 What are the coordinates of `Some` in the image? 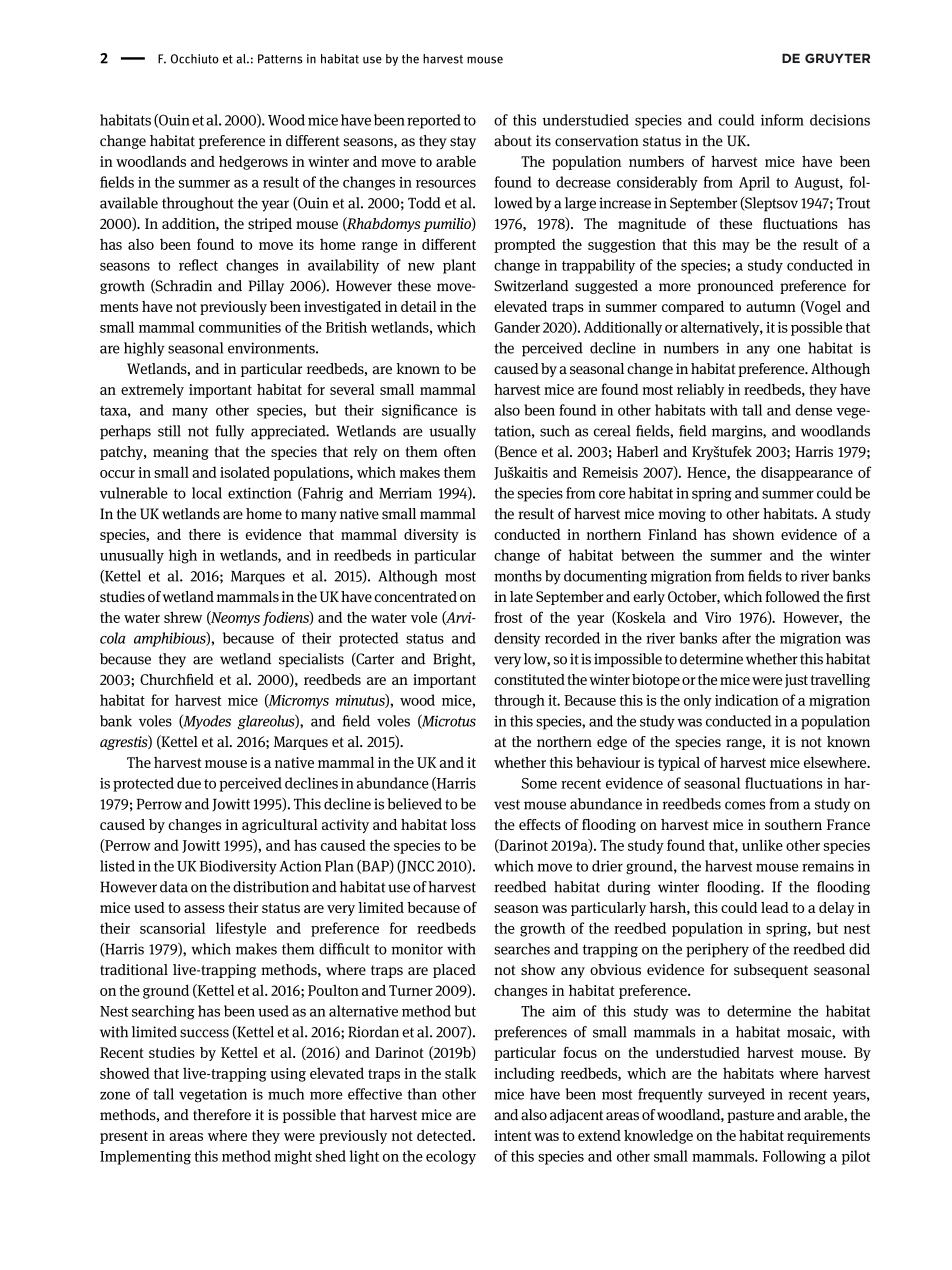 It's located at (539, 783).
